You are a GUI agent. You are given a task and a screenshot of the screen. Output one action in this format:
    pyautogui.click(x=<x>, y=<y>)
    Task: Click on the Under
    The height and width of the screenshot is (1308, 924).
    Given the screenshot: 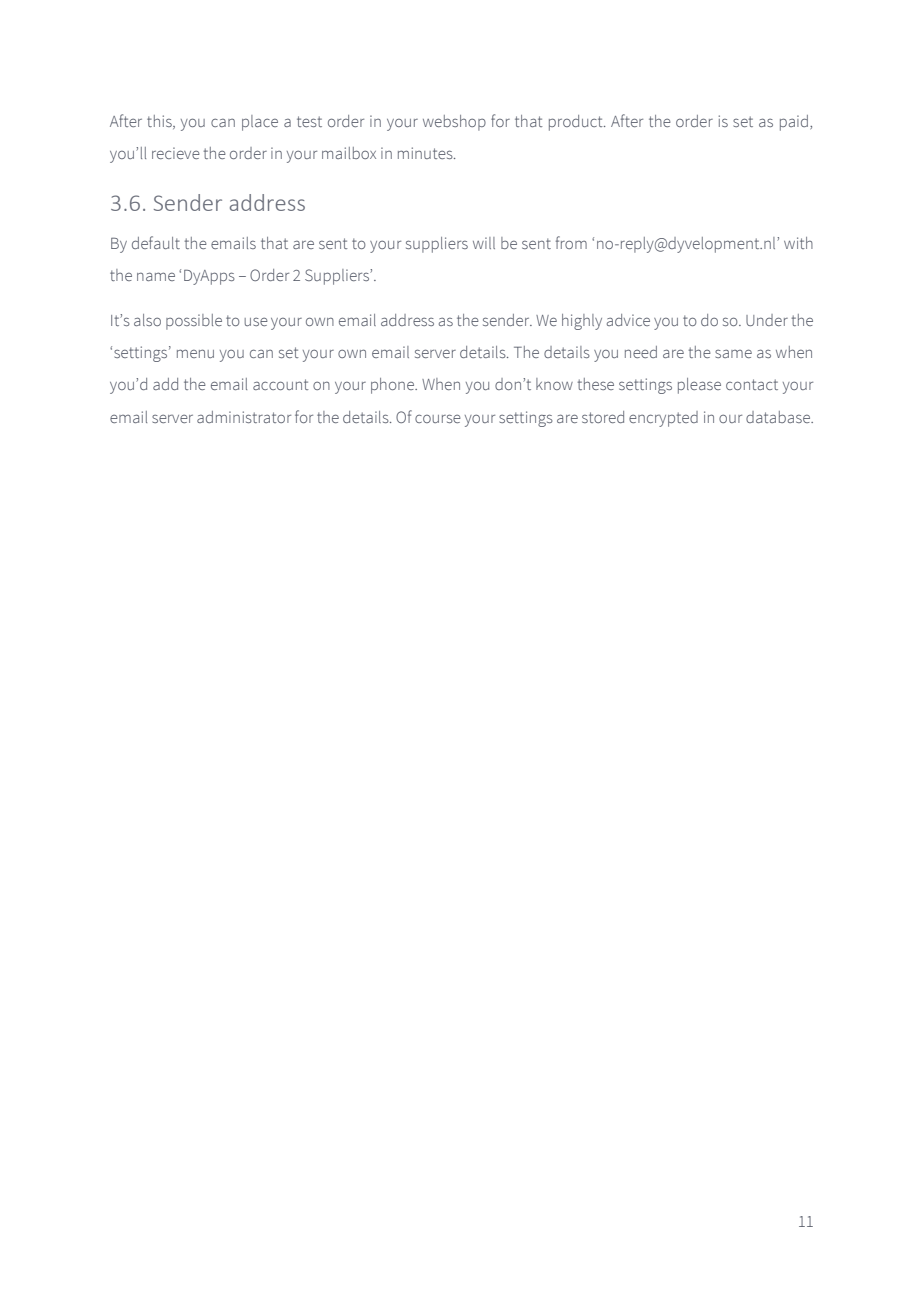 What is the action you would take?
    pyautogui.click(x=767, y=320)
